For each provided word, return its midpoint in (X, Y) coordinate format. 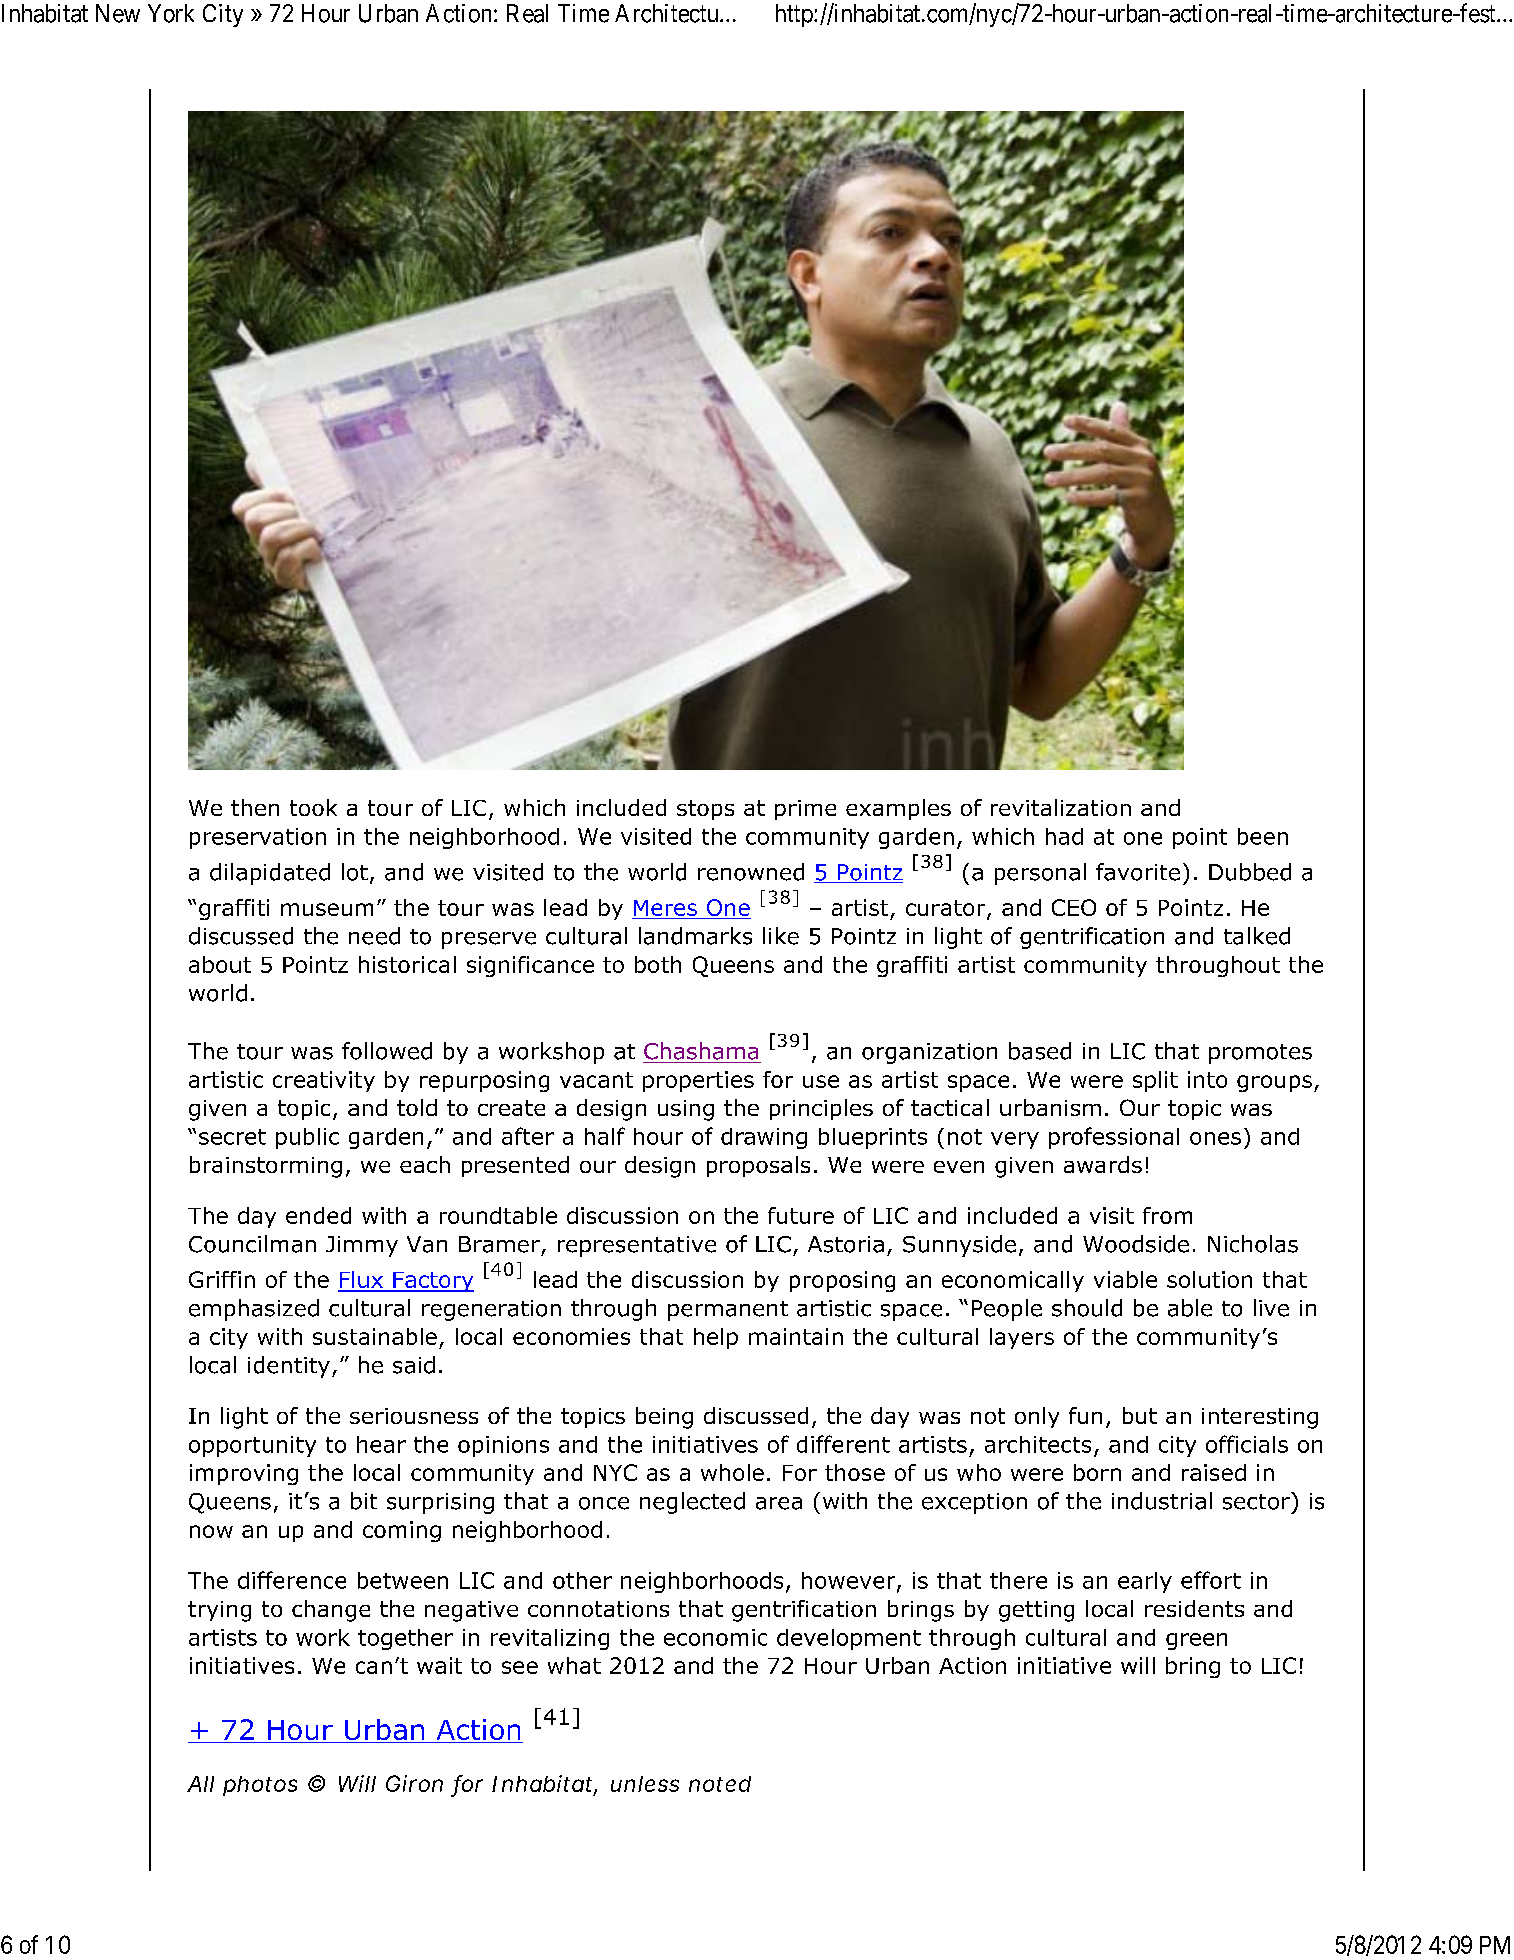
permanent (728, 1311)
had (1064, 836)
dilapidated (270, 874)
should (1087, 1308)
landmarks (695, 936)
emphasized (254, 1310)
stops (705, 810)
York (171, 13)
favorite (1138, 872)
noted (720, 1784)
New (118, 13)
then (255, 807)
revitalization (1061, 807)
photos (260, 1786)
